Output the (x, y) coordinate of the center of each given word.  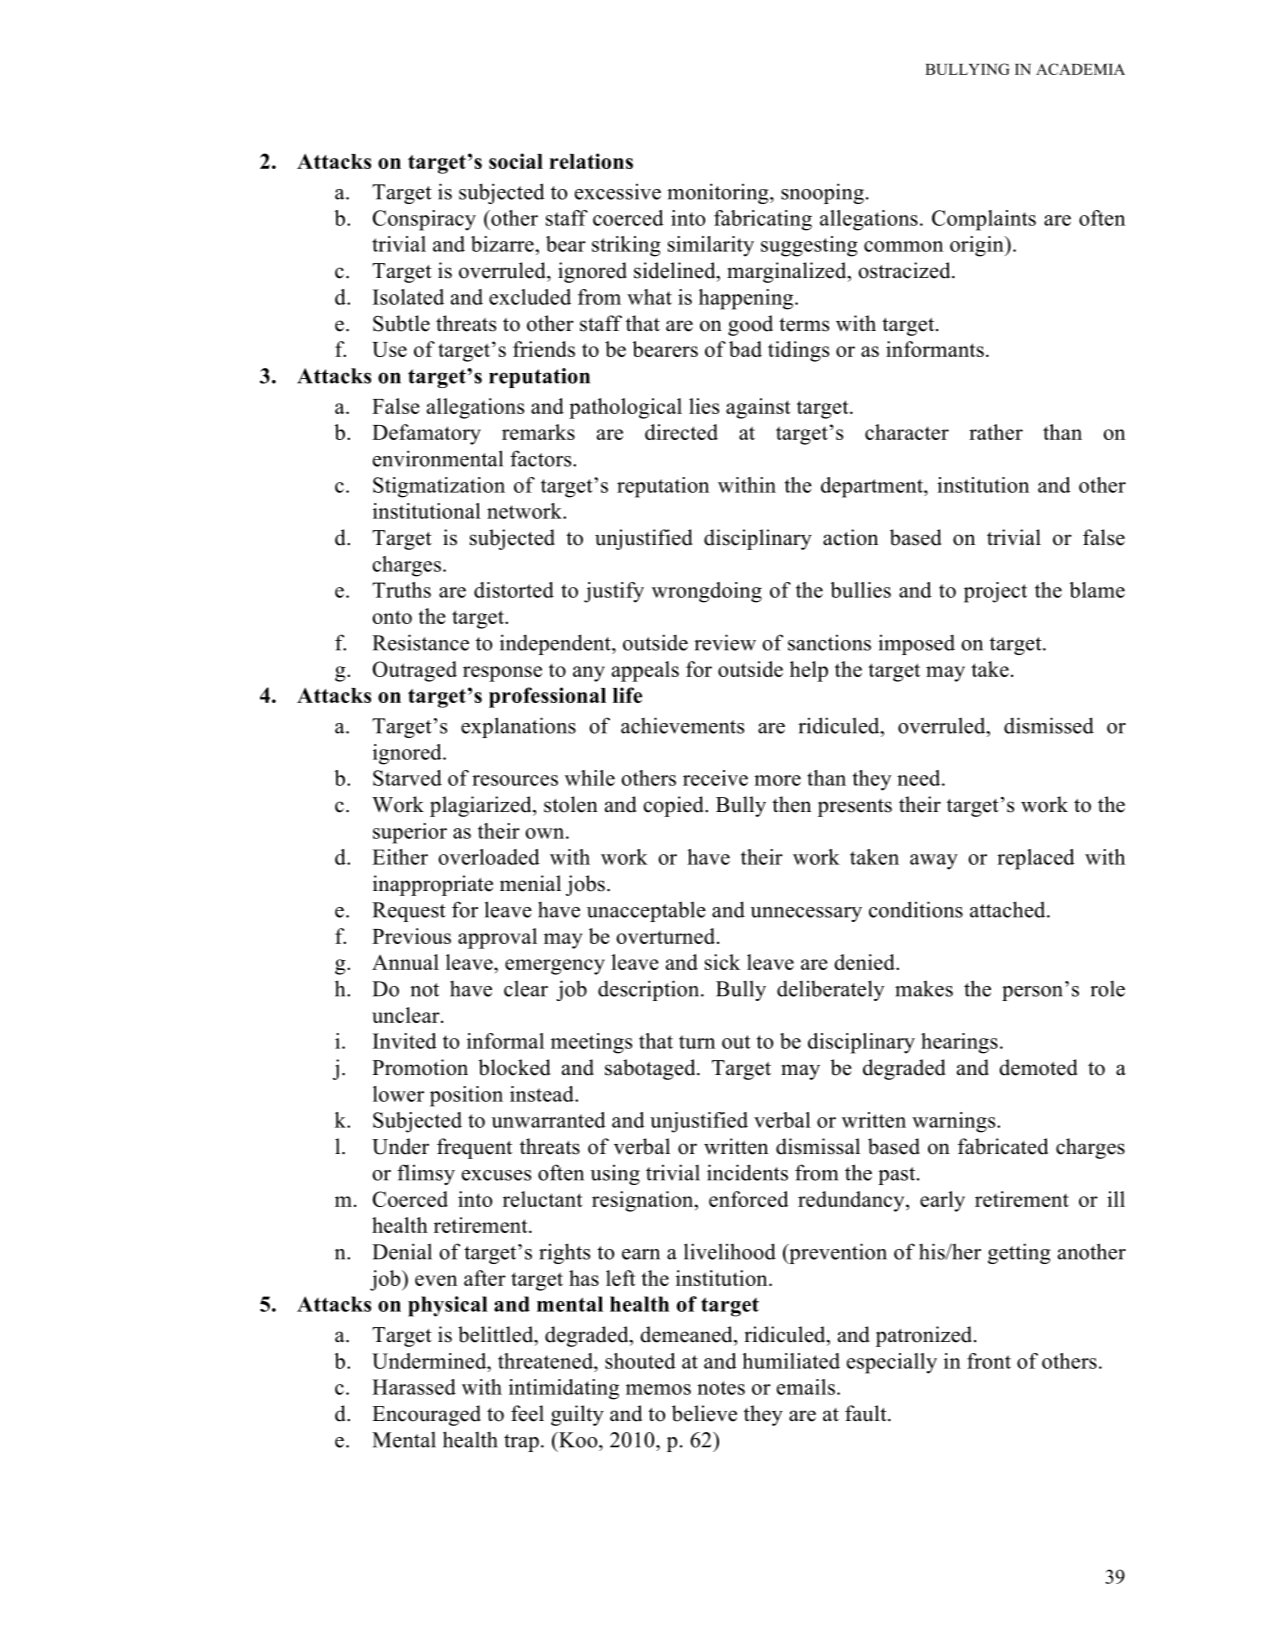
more (777, 780)
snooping (822, 193)
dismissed (1049, 725)
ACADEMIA (1080, 69)
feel (527, 1413)
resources (515, 780)
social (516, 161)
